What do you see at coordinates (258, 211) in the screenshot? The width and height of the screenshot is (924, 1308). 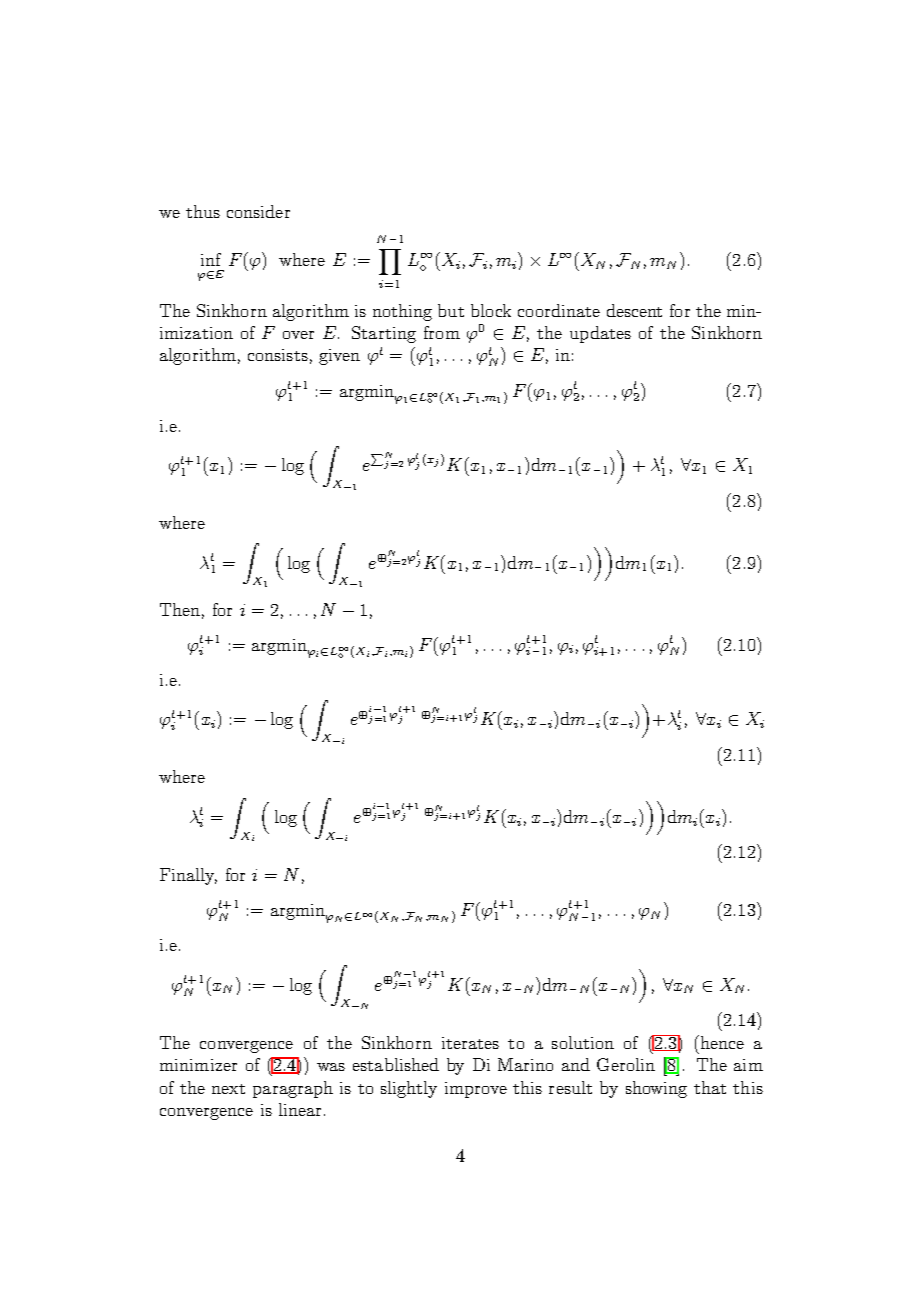 I see `consider` at bounding box center [258, 211].
